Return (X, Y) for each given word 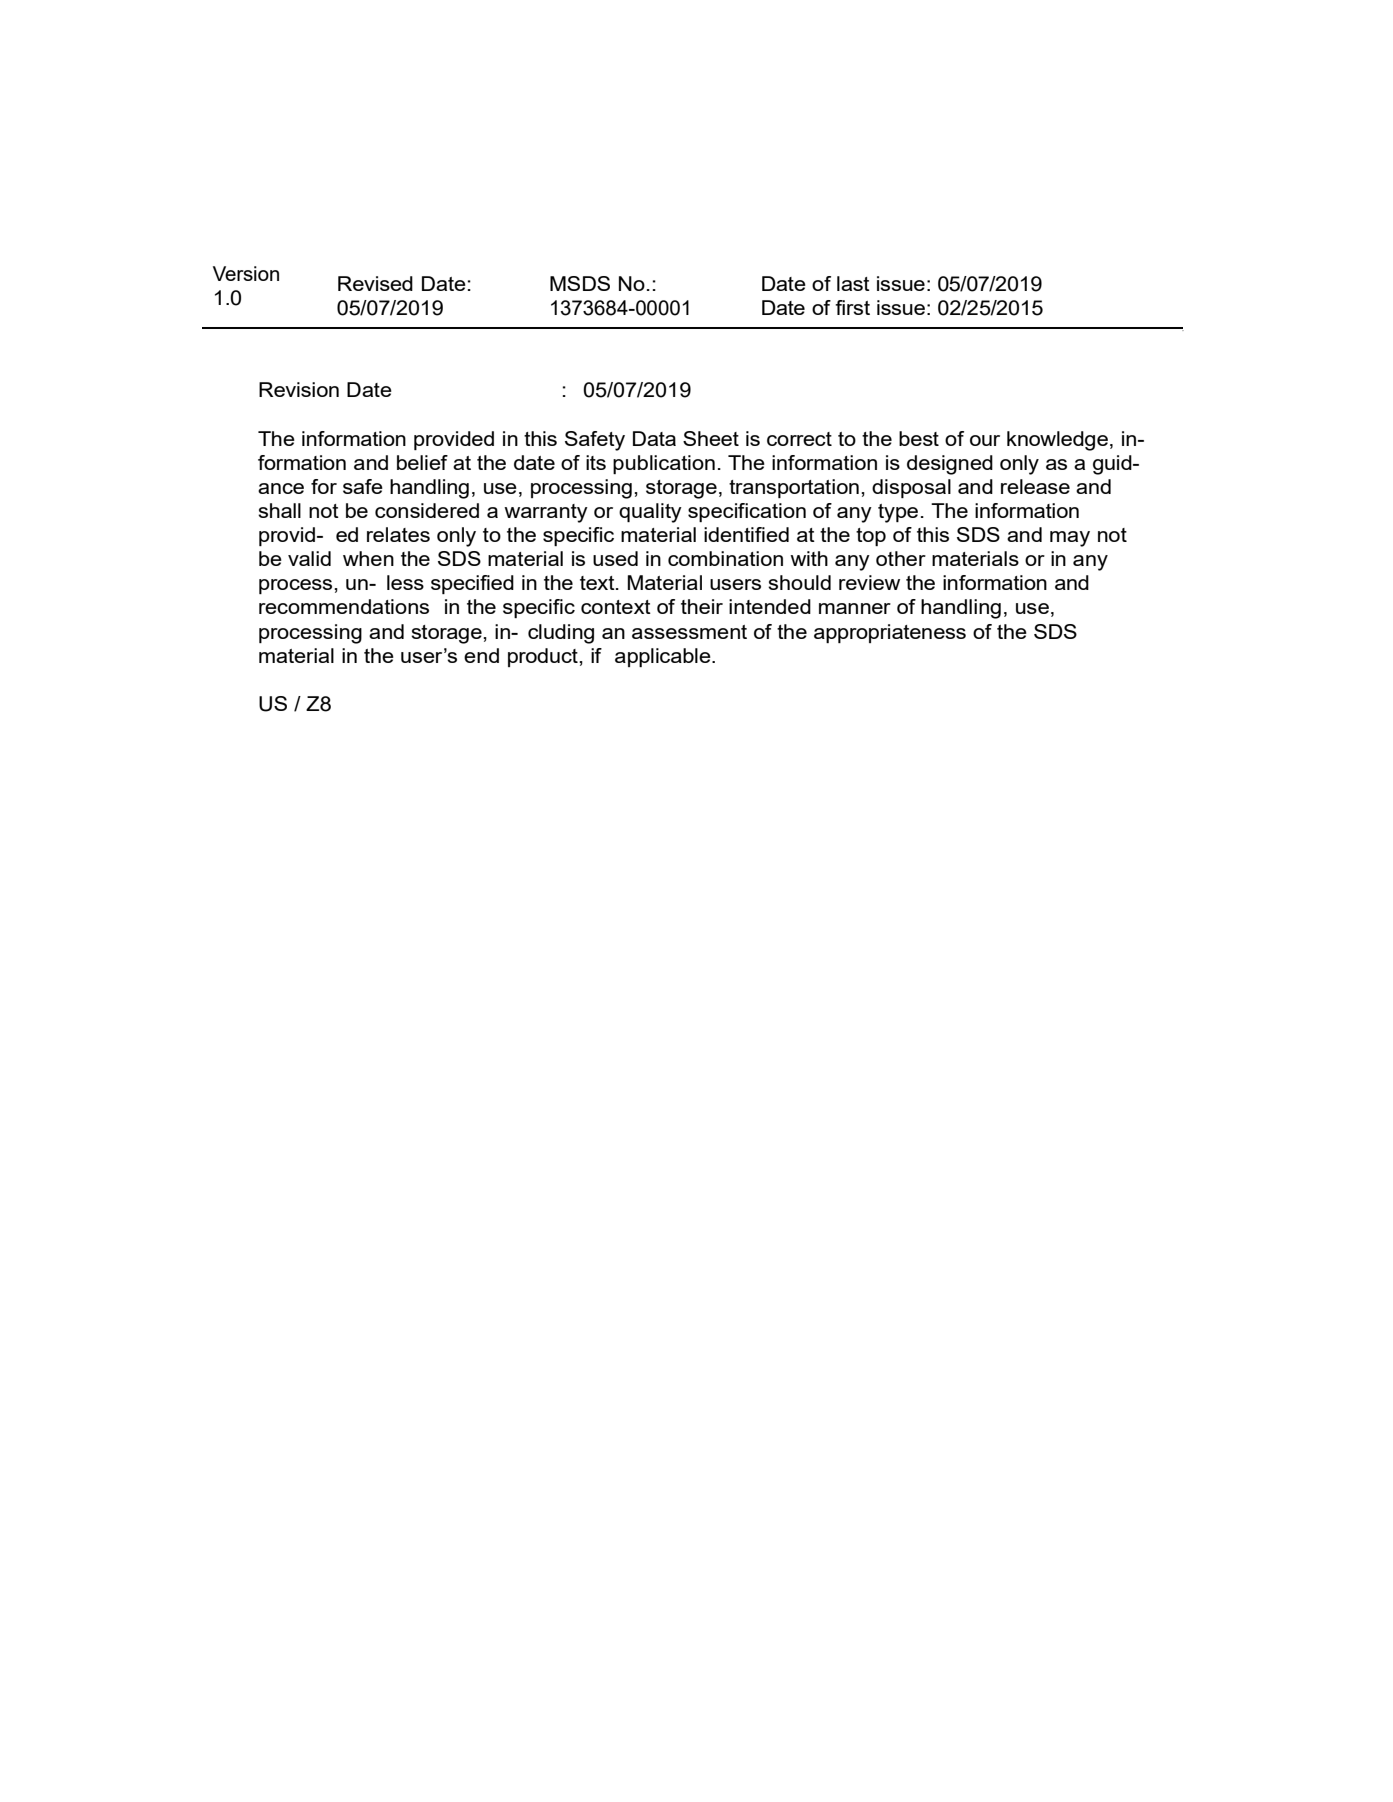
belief (422, 462)
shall (279, 510)
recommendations (344, 606)
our (985, 440)
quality (650, 513)
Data (654, 438)
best (919, 438)
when (368, 558)
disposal (911, 488)
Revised (375, 283)
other (901, 558)
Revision (299, 389)
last (853, 283)
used (615, 558)
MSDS (580, 283)
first (852, 307)
